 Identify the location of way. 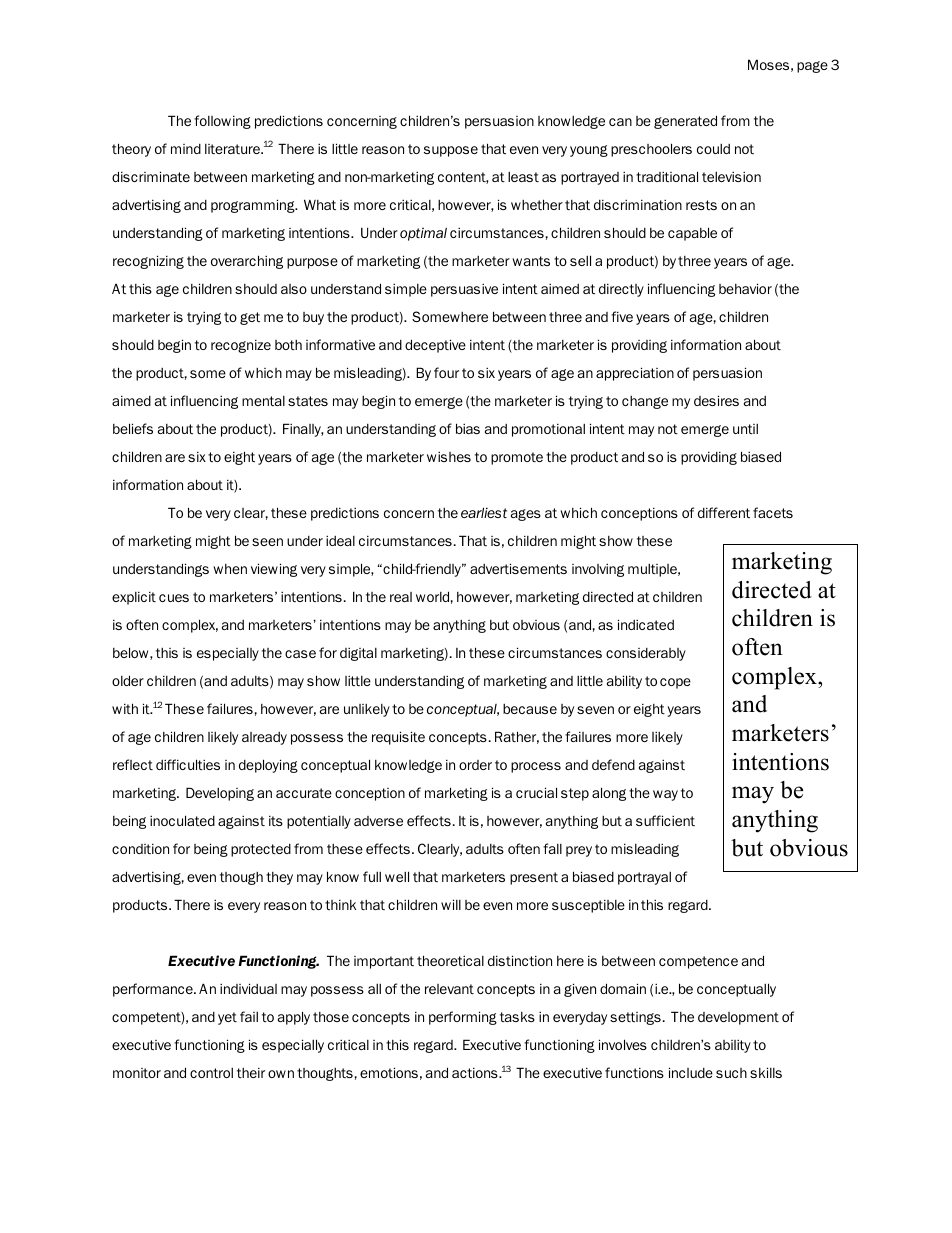
(665, 795).
